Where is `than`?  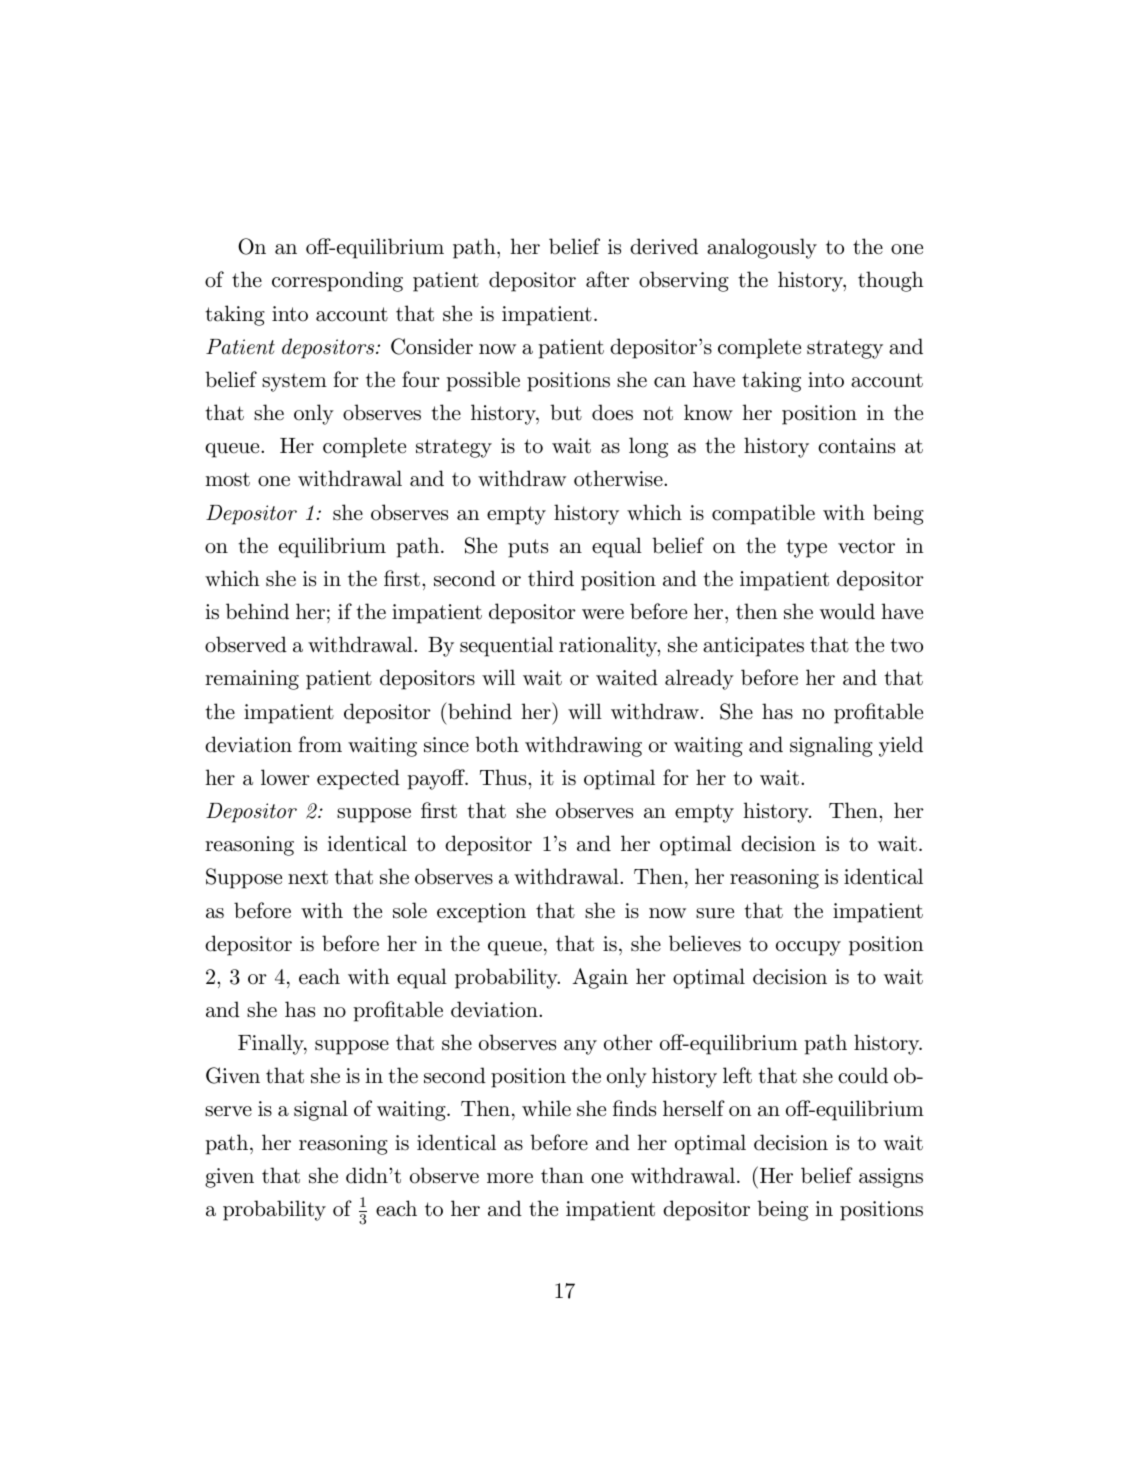
than is located at coordinates (562, 1175).
